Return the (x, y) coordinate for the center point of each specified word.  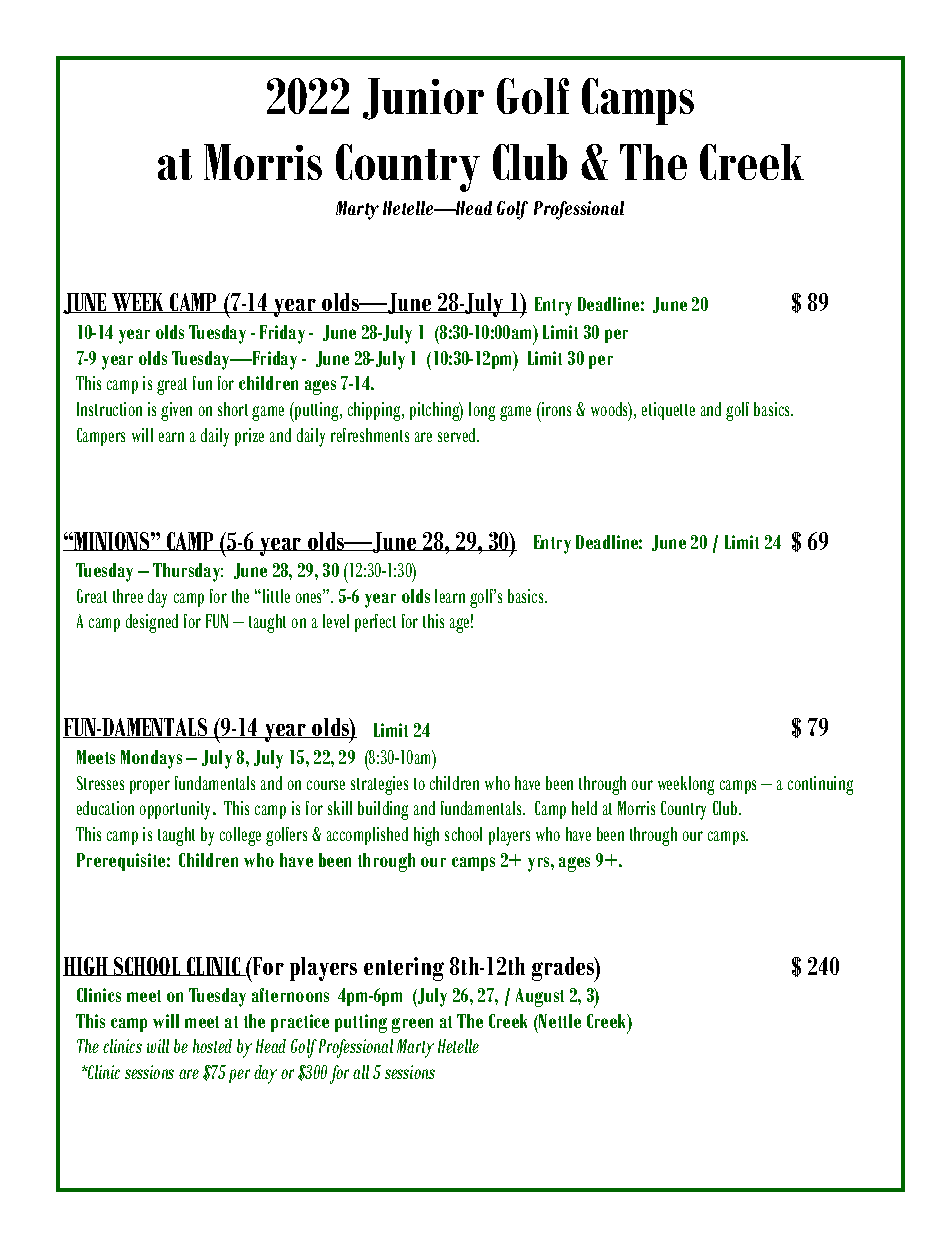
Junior (423, 99)
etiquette (668, 411)
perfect (375, 623)
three (128, 596)
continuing (820, 785)
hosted (212, 1046)
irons (555, 409)
